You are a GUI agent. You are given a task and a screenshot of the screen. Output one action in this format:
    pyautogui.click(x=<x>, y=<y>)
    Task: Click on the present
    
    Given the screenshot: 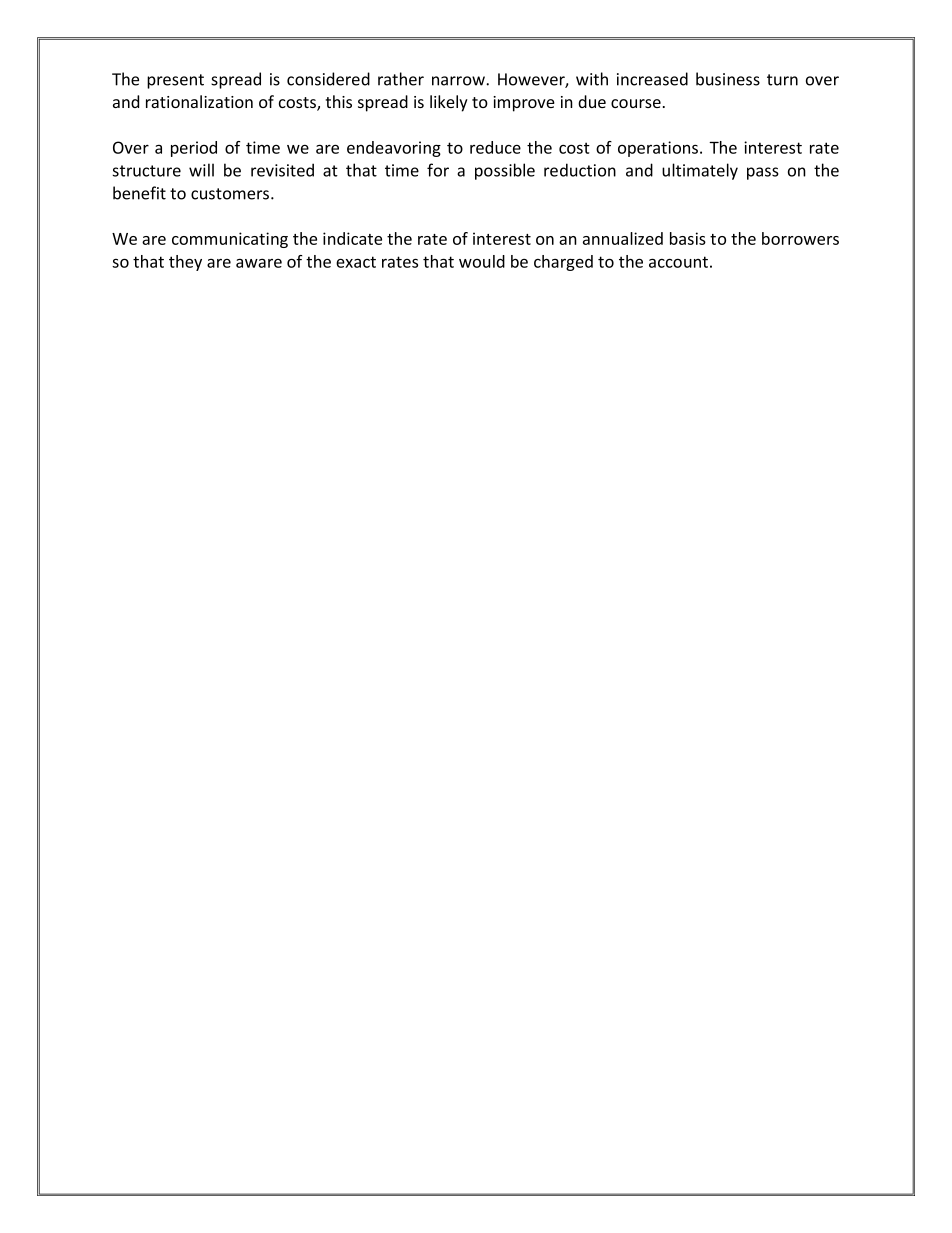 What is the action you would take?
    pyautogui.click(x=175, y=81)
